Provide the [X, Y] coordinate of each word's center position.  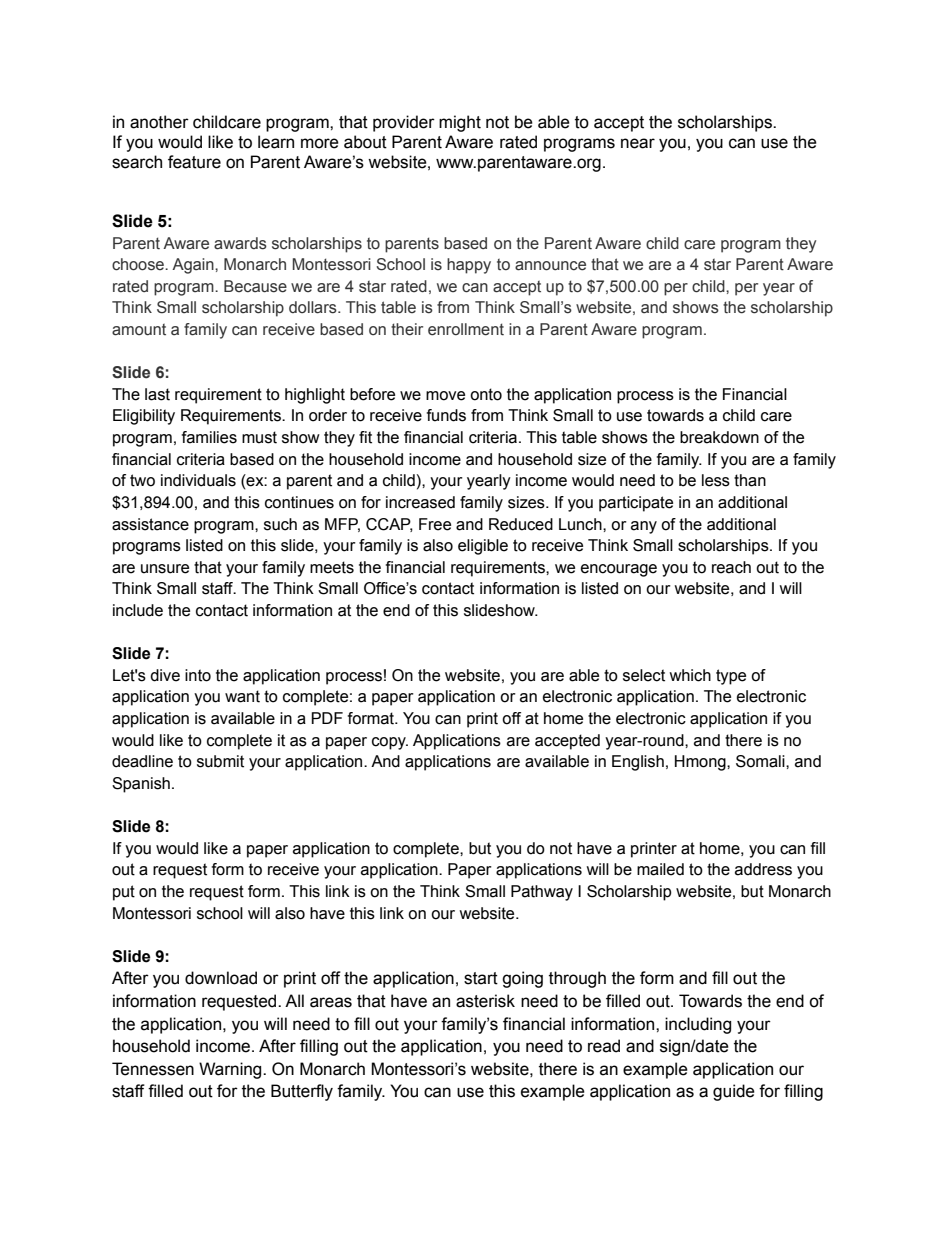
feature [194, 162]
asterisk [485, 1001]
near [638, 143]
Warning [231, 1070]
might [460, 123]
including [698, 1025]
